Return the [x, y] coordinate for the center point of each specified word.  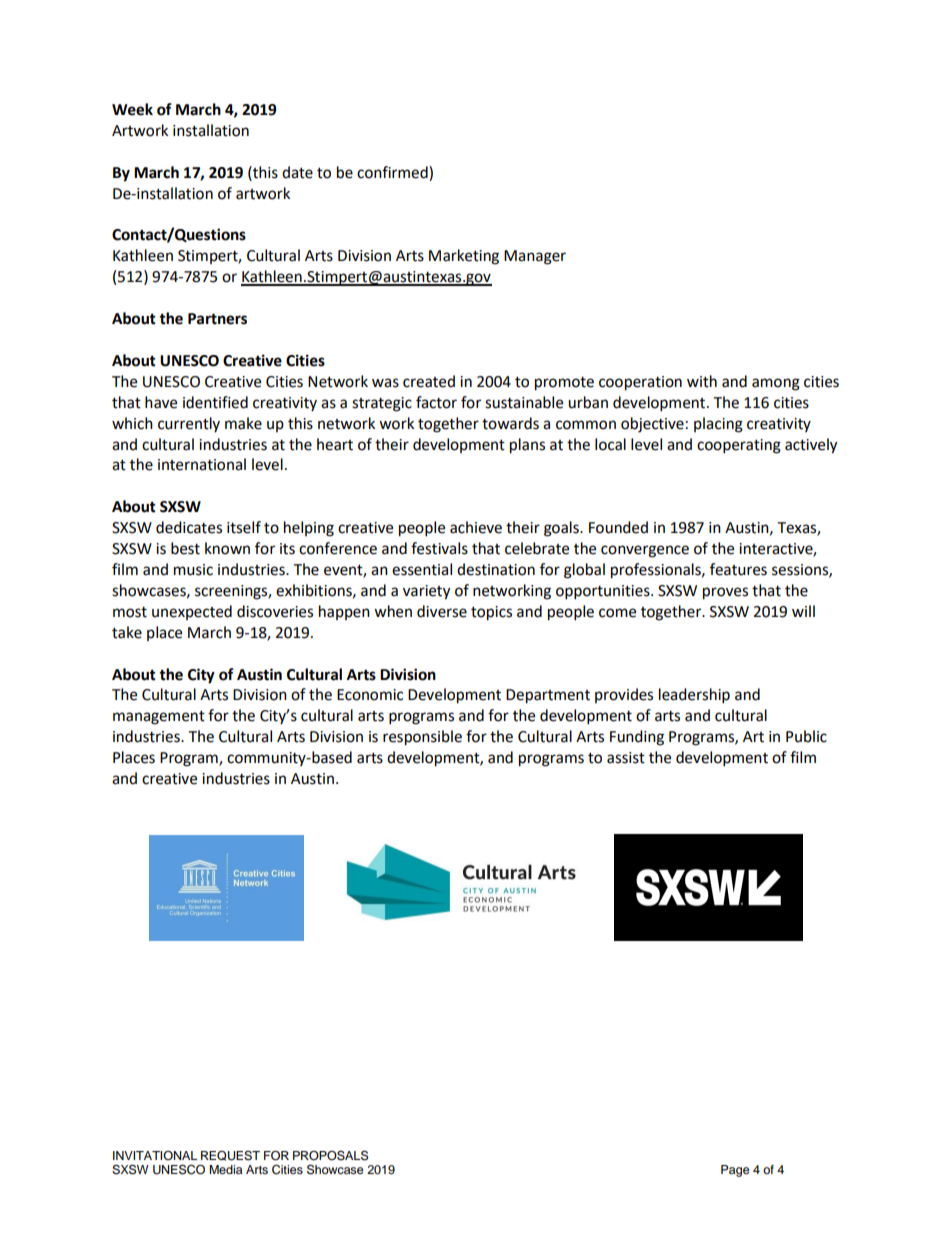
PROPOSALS [330, 1155]
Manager [535, 257]
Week [132, 109]
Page [735, 1171]
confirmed [393, 172]
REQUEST [230, 1155]
